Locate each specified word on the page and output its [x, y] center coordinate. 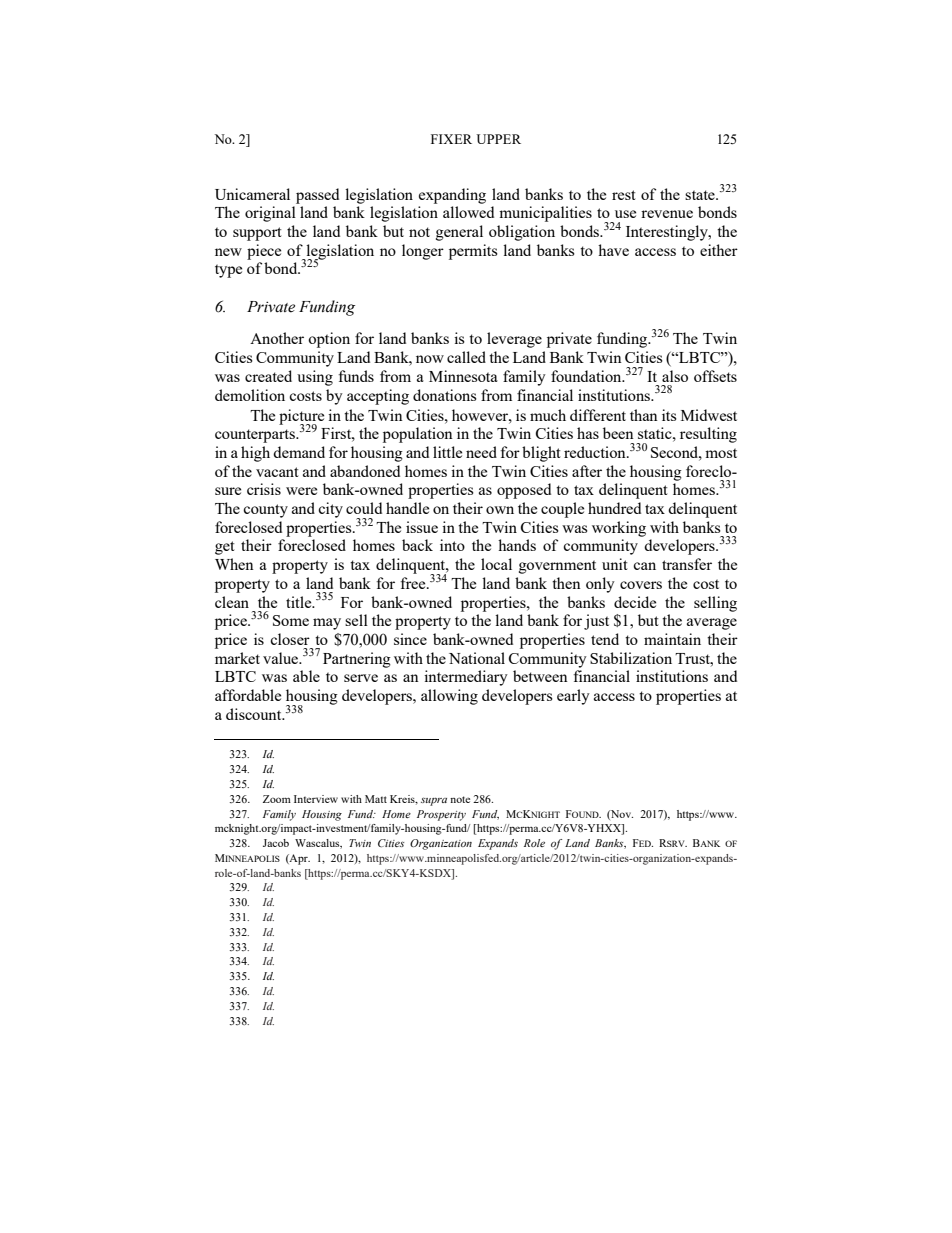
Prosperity [441, 815]
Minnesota [463, 376]
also [675, 376]
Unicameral [252, 194]
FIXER [451, 139]
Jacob [276, 843]
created [268, 376]
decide [635, 602]
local [496, 564]
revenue [667, 214]
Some [291, 620]
